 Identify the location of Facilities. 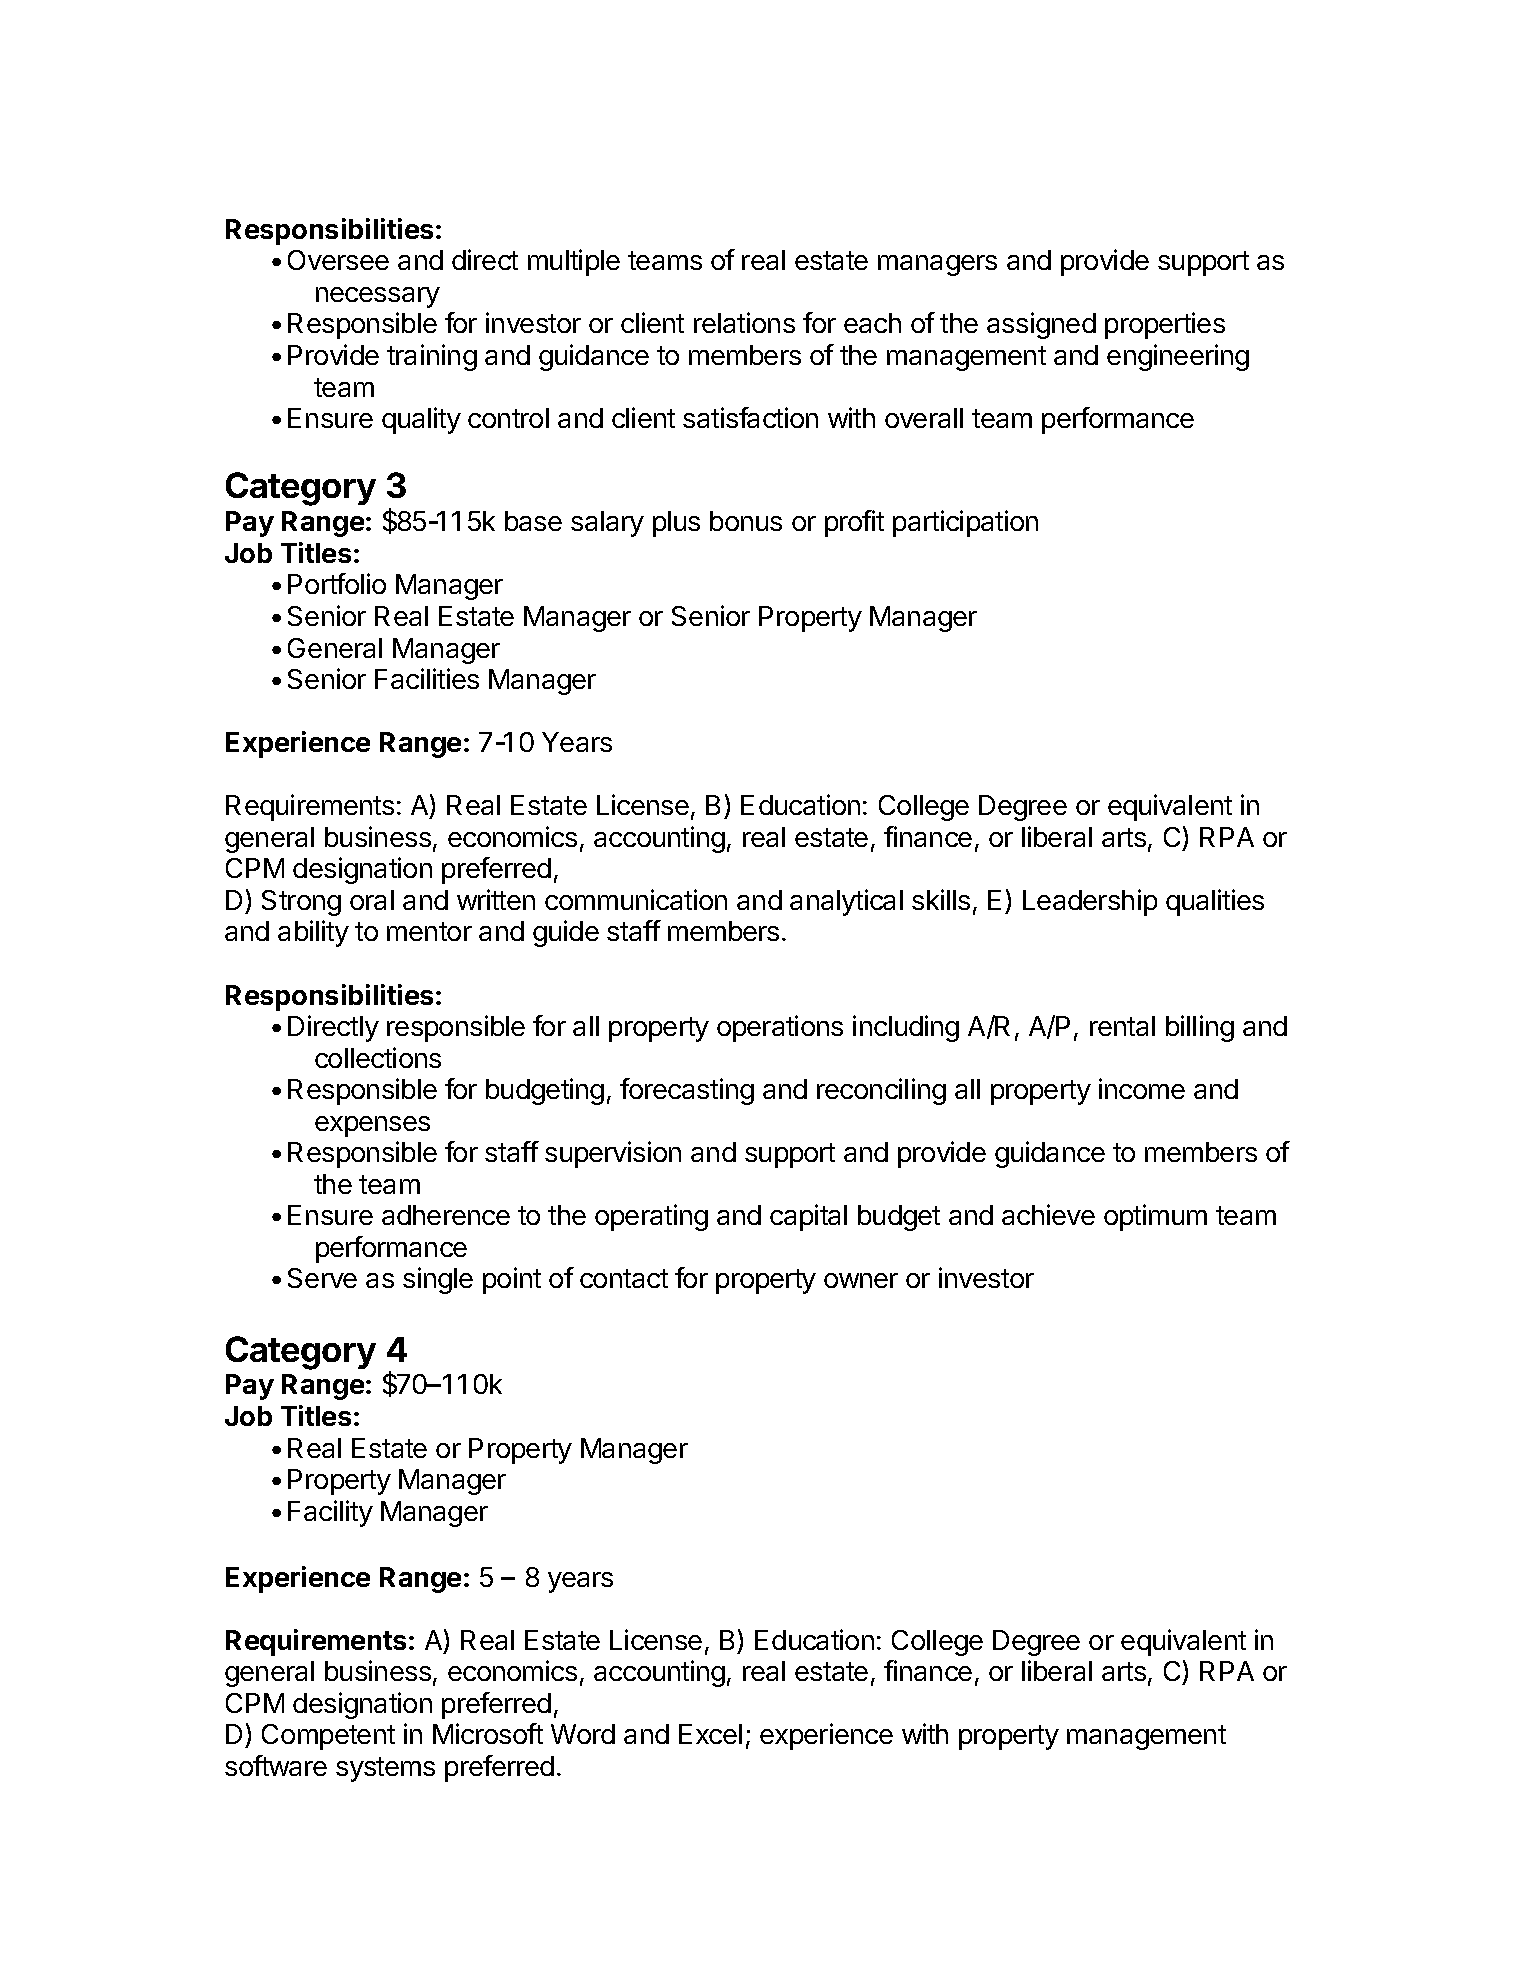
(427, 678).
